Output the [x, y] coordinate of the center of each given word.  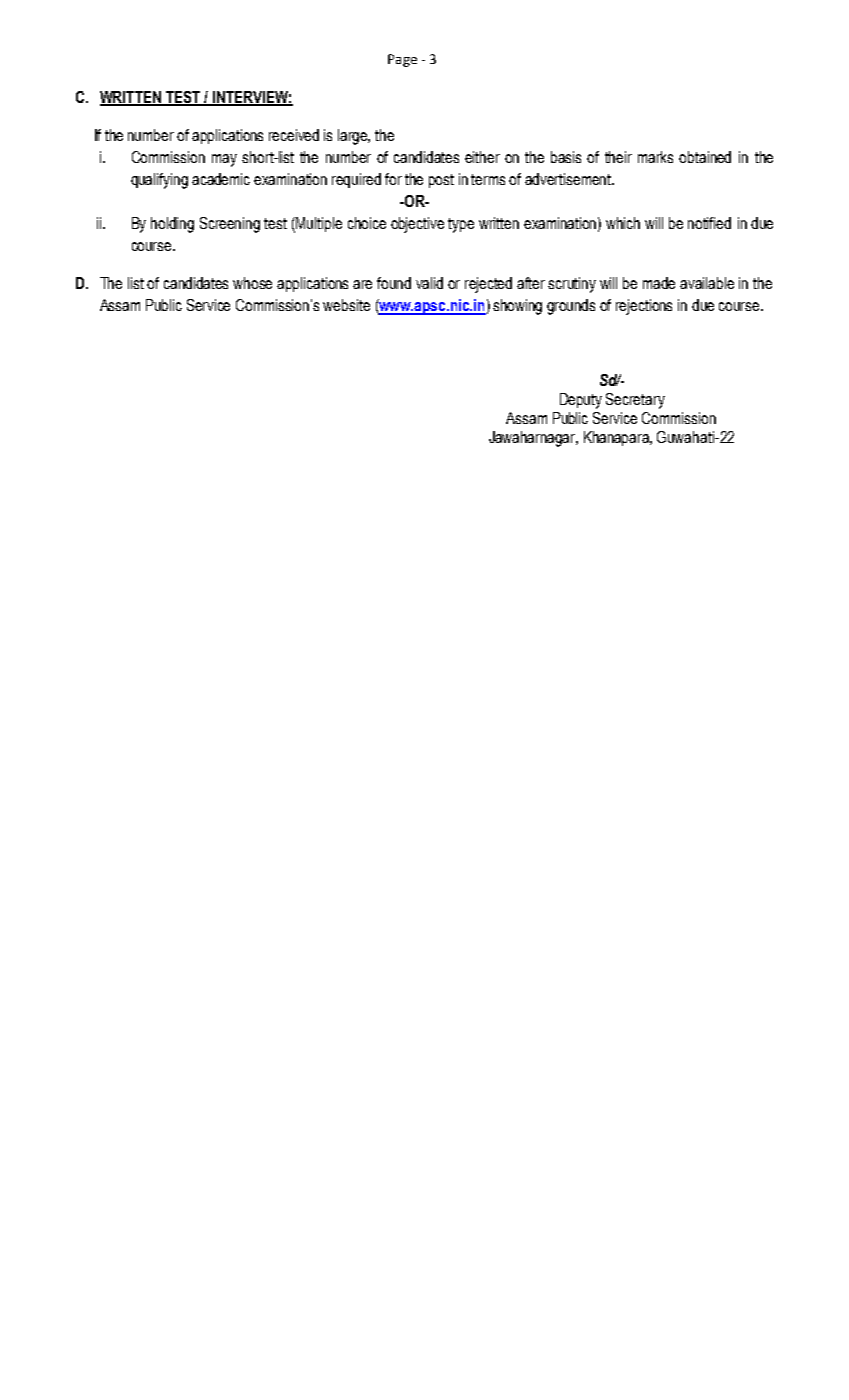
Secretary [635, 401]
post [441, 181]
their [618, 157]
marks [655, 157]
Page [402, 60]
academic [221, 179]
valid [429, 283]
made [659, 283]
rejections [644, 307]
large [354, 137]
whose [252, 283]
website [346, 305]
